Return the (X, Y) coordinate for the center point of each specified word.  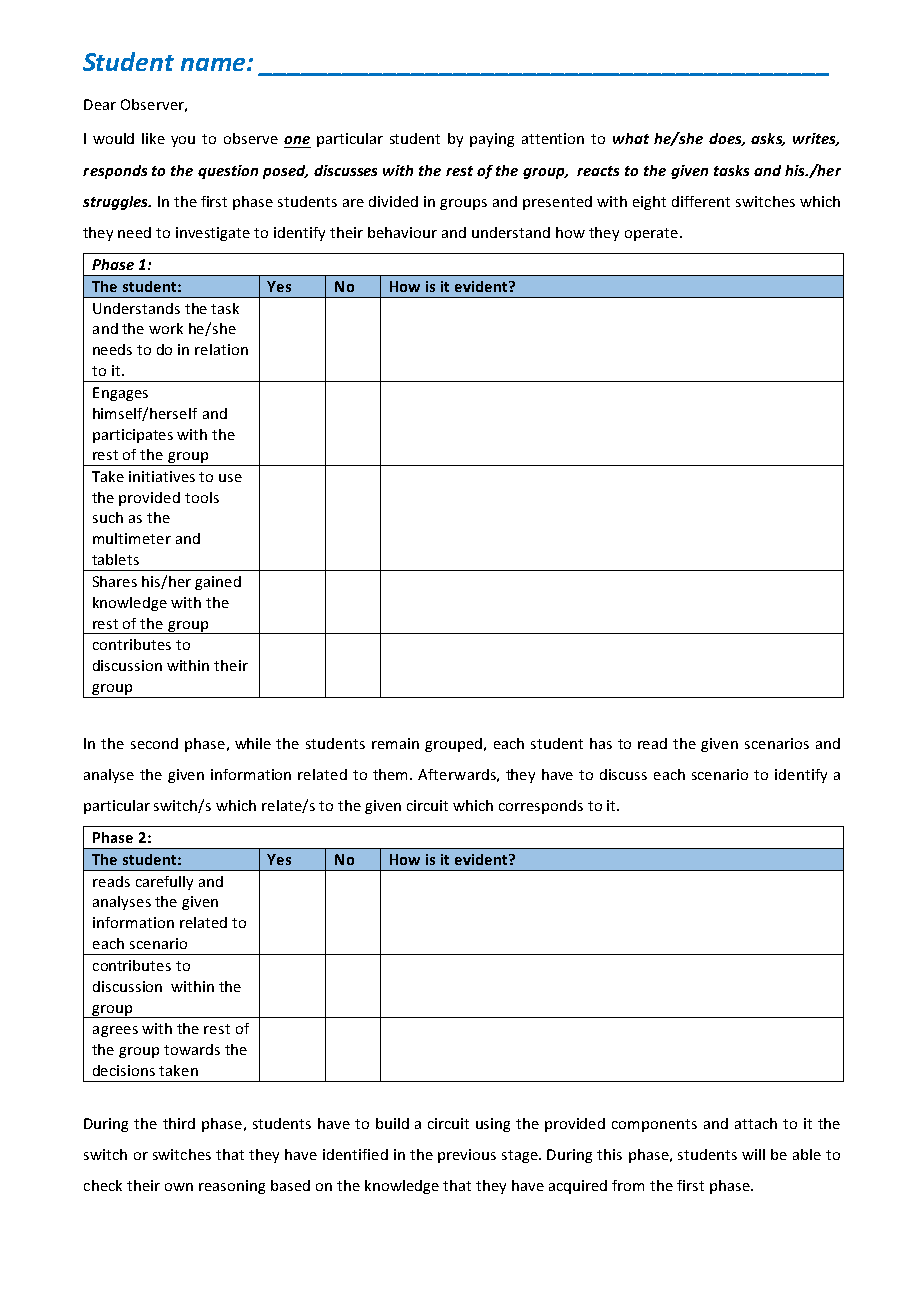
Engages (120, 394)
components (654, 1125)
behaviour (402, 232)
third (179, 1123)
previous (467, 1156)
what (631, 138)
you (183, 141)
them (392, 774)
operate (653, 234)
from (628, 1185)
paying (492, 140)
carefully (164, 883)
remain (395, 743)
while (253, 743)
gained (218, 583)
